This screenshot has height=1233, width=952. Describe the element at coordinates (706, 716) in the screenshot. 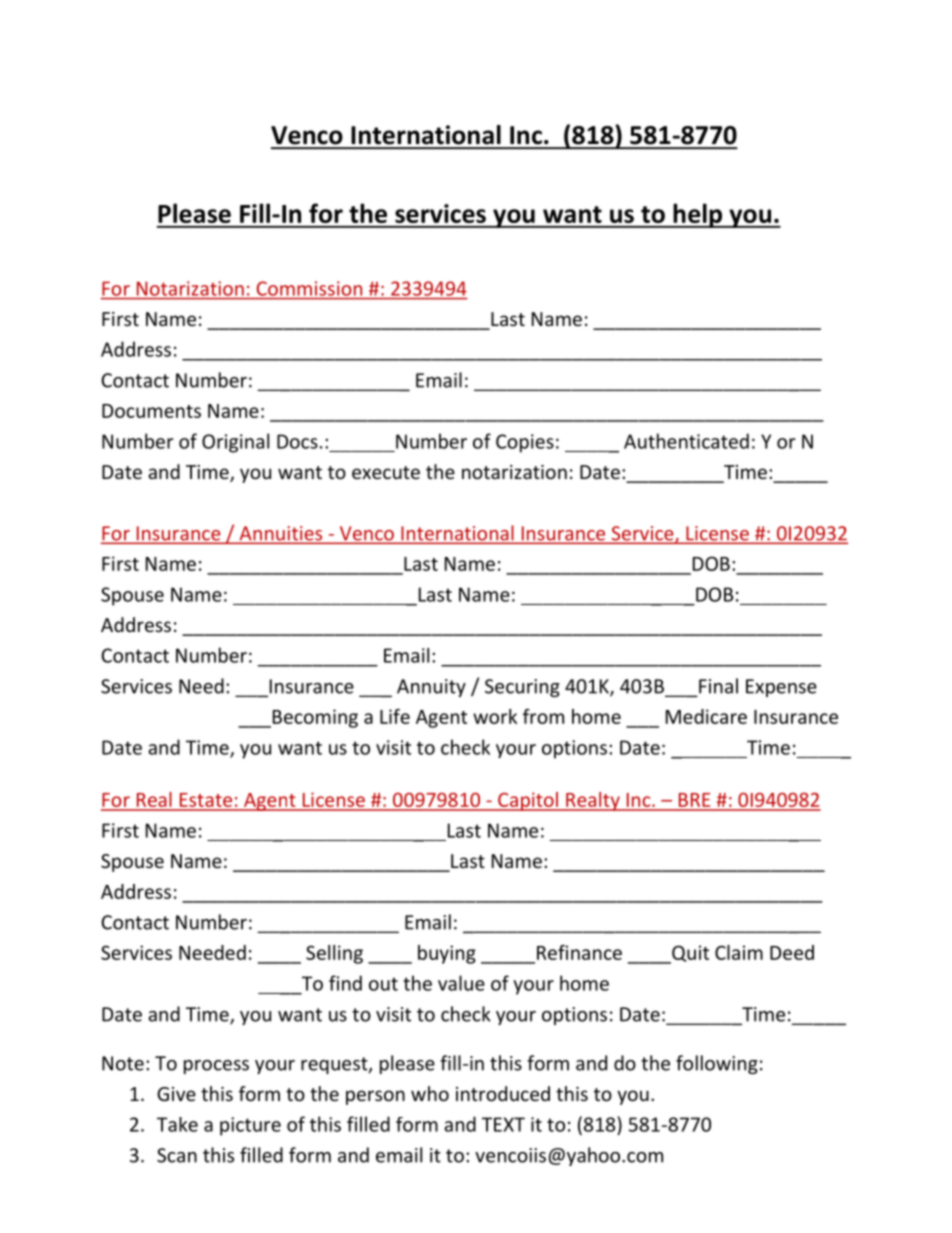

I see `Medicare` at that location.
